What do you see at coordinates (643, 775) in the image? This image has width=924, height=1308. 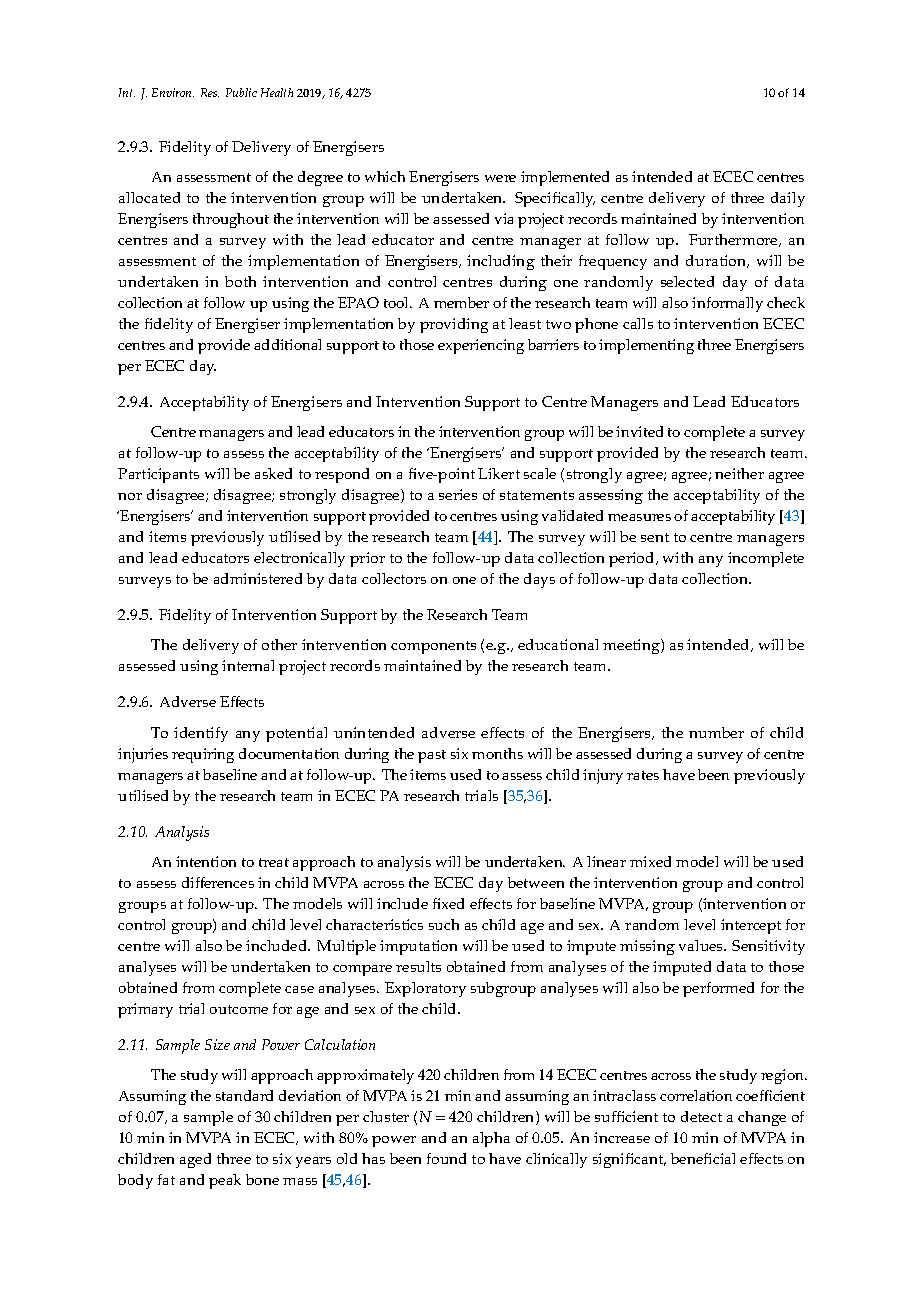 I see `rates` at bounding box center [643, 775].
